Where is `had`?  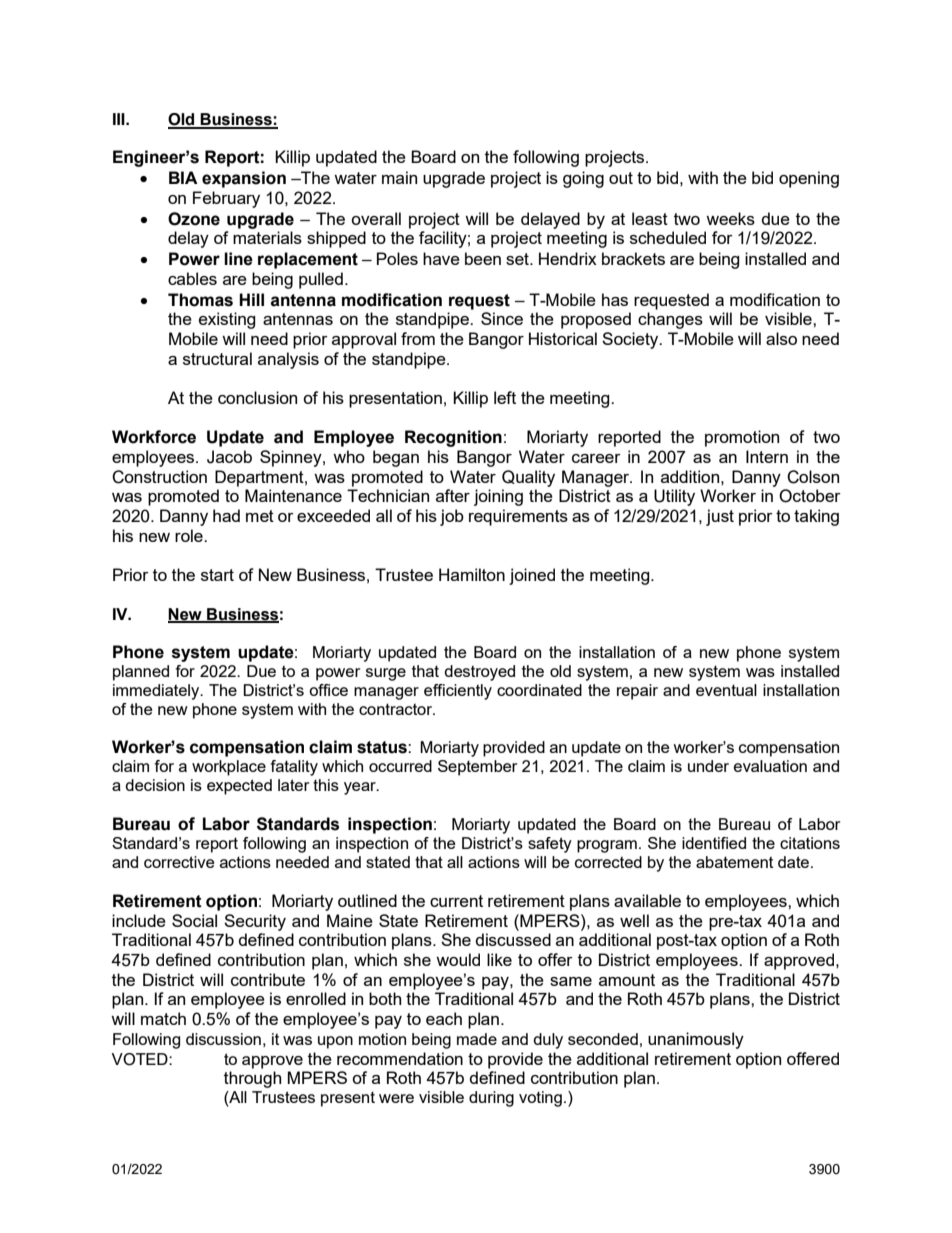 had is located at coordinates (226, 515).
